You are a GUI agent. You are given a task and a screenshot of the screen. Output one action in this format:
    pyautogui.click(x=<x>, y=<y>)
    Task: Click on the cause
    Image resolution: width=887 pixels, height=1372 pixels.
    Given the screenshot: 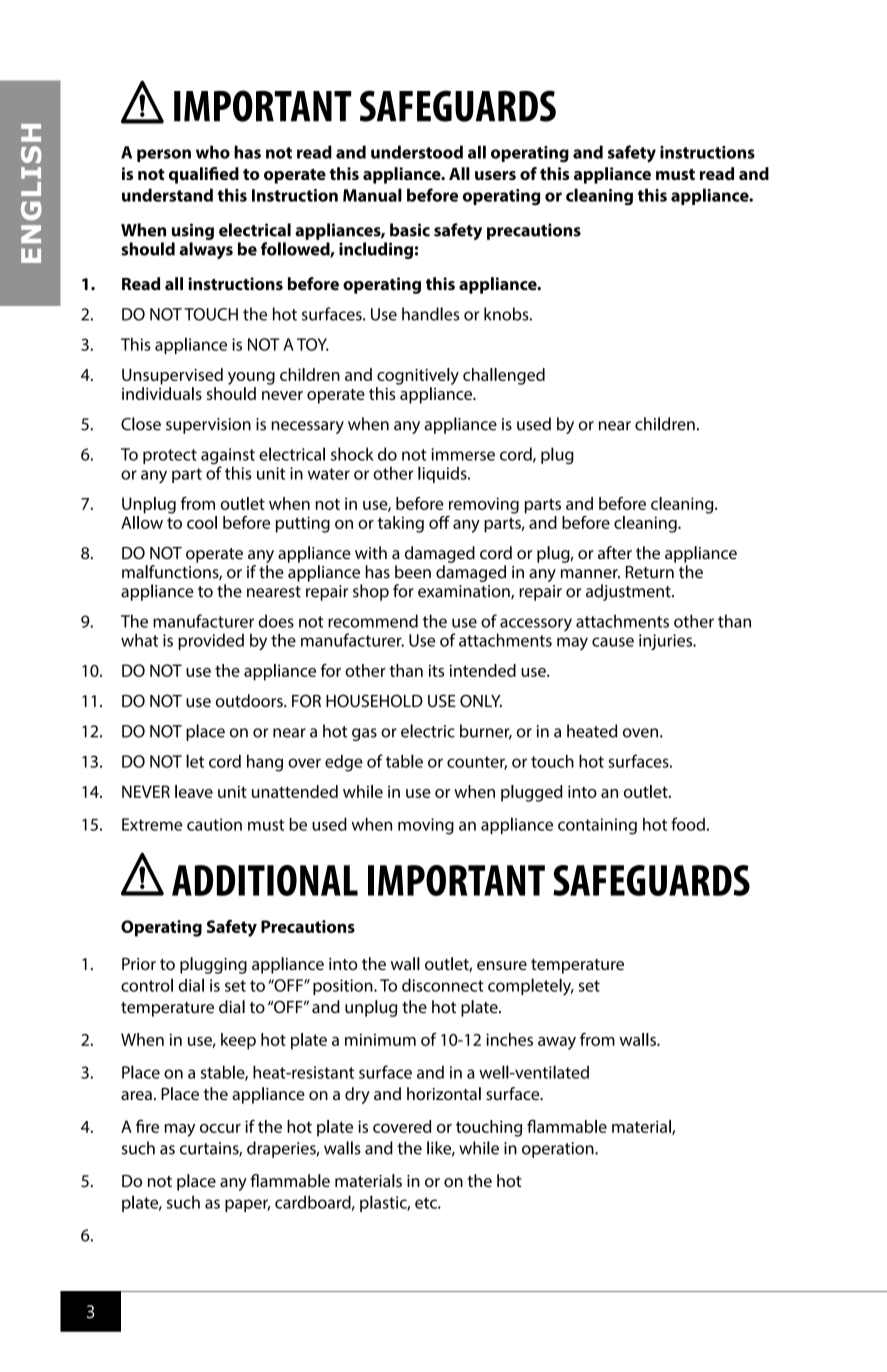 What is the action you would take?
    pyautogui.click(x=613, y=642)
